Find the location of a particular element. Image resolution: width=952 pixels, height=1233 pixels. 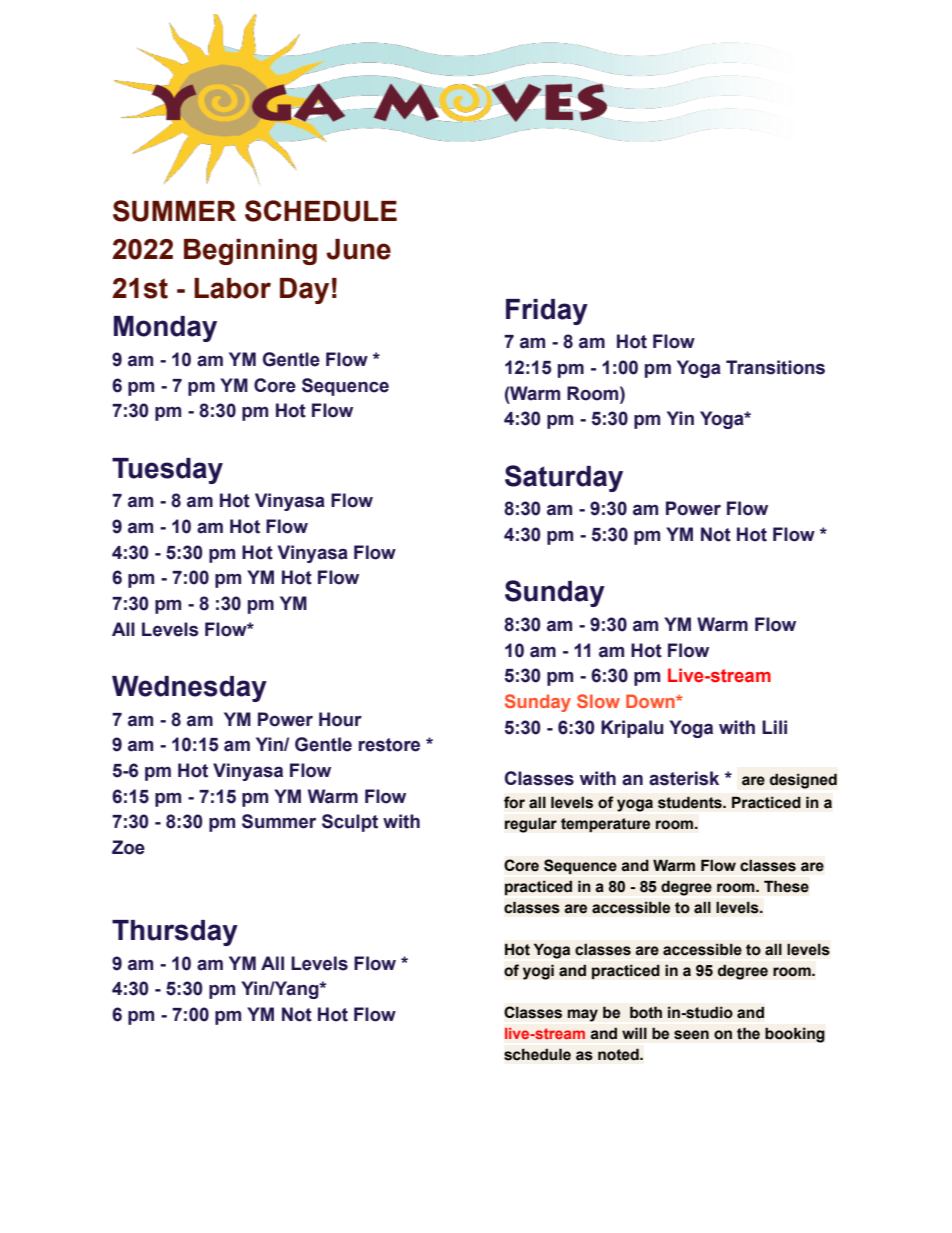

Transitions is located at coordinates (775, 367).
